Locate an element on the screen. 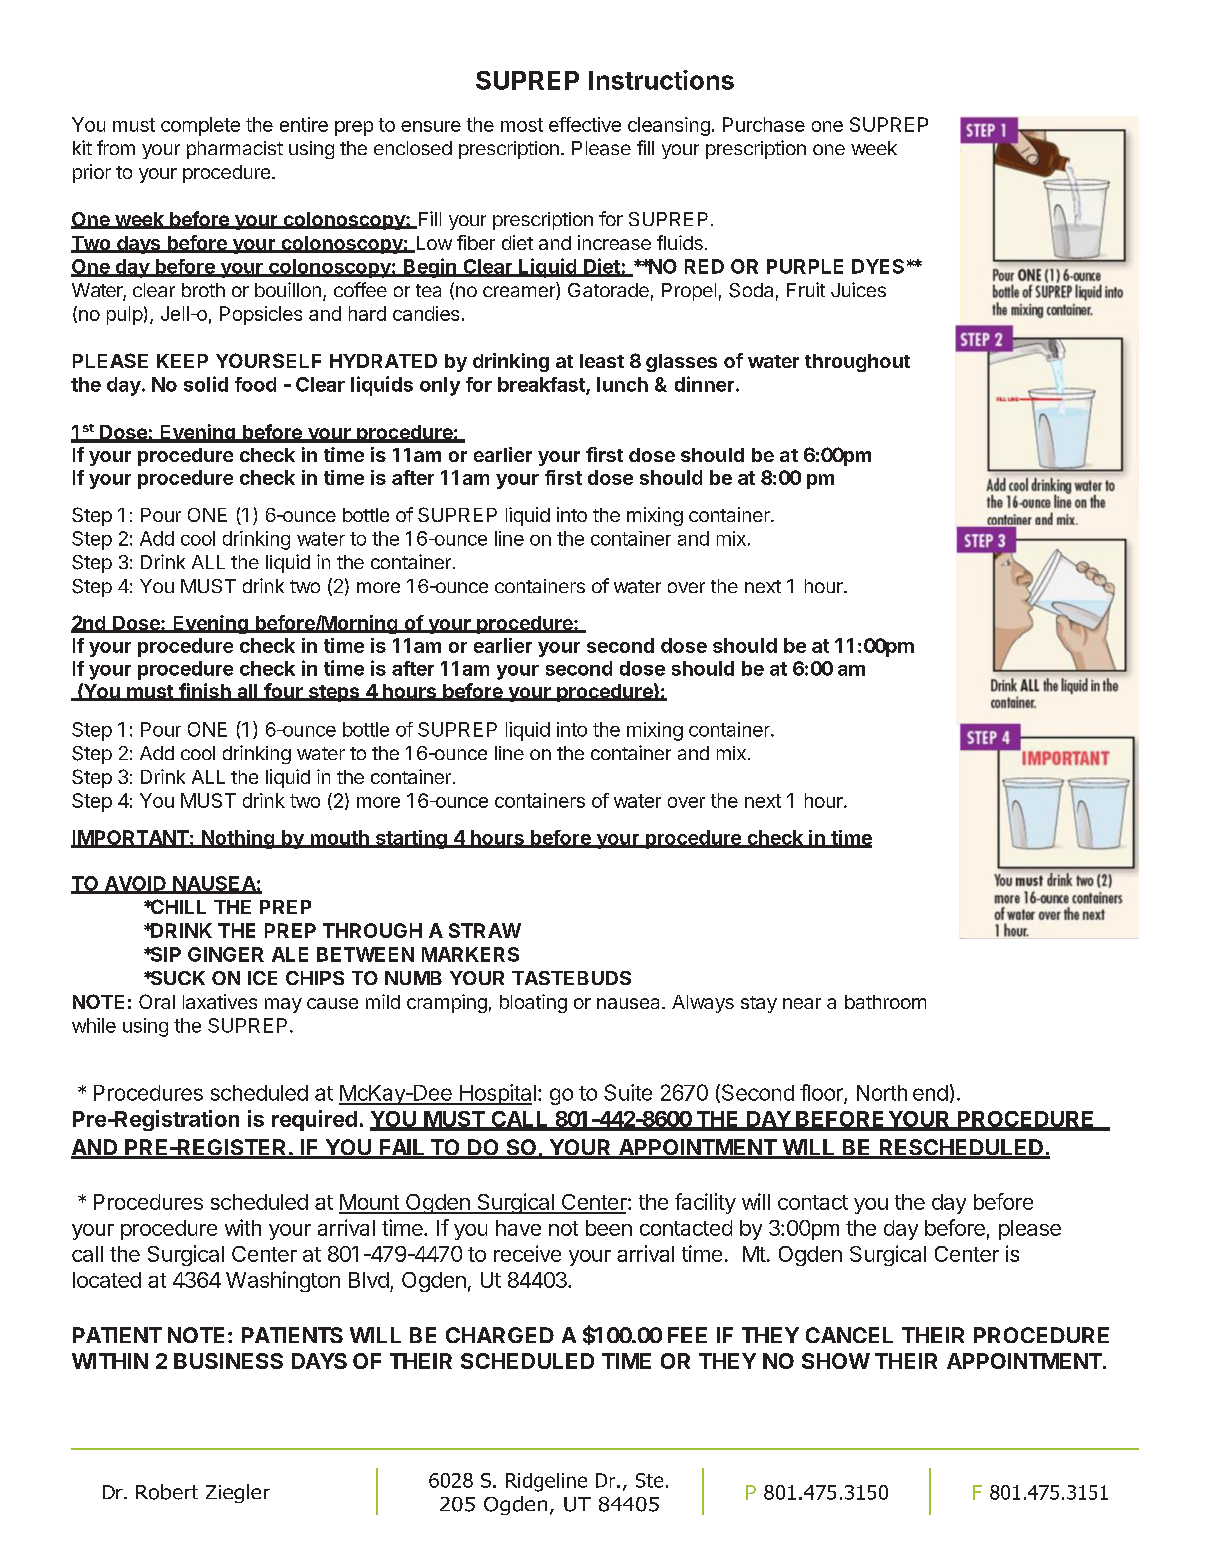 The image size is (1210, 1566). floor is located at coordinates (822, 1093).
